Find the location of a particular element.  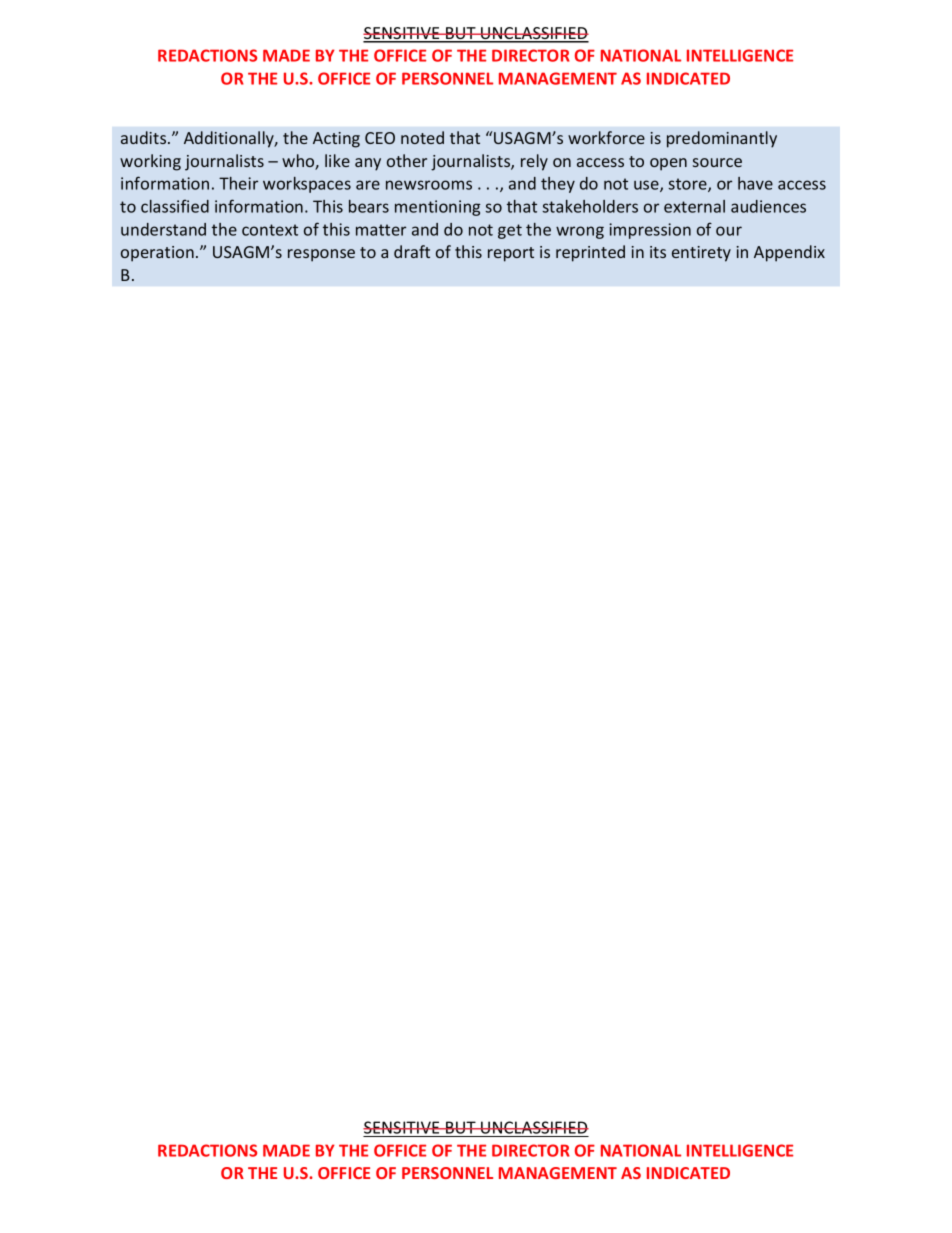

mentioning is located at coordinates (437, 208).
